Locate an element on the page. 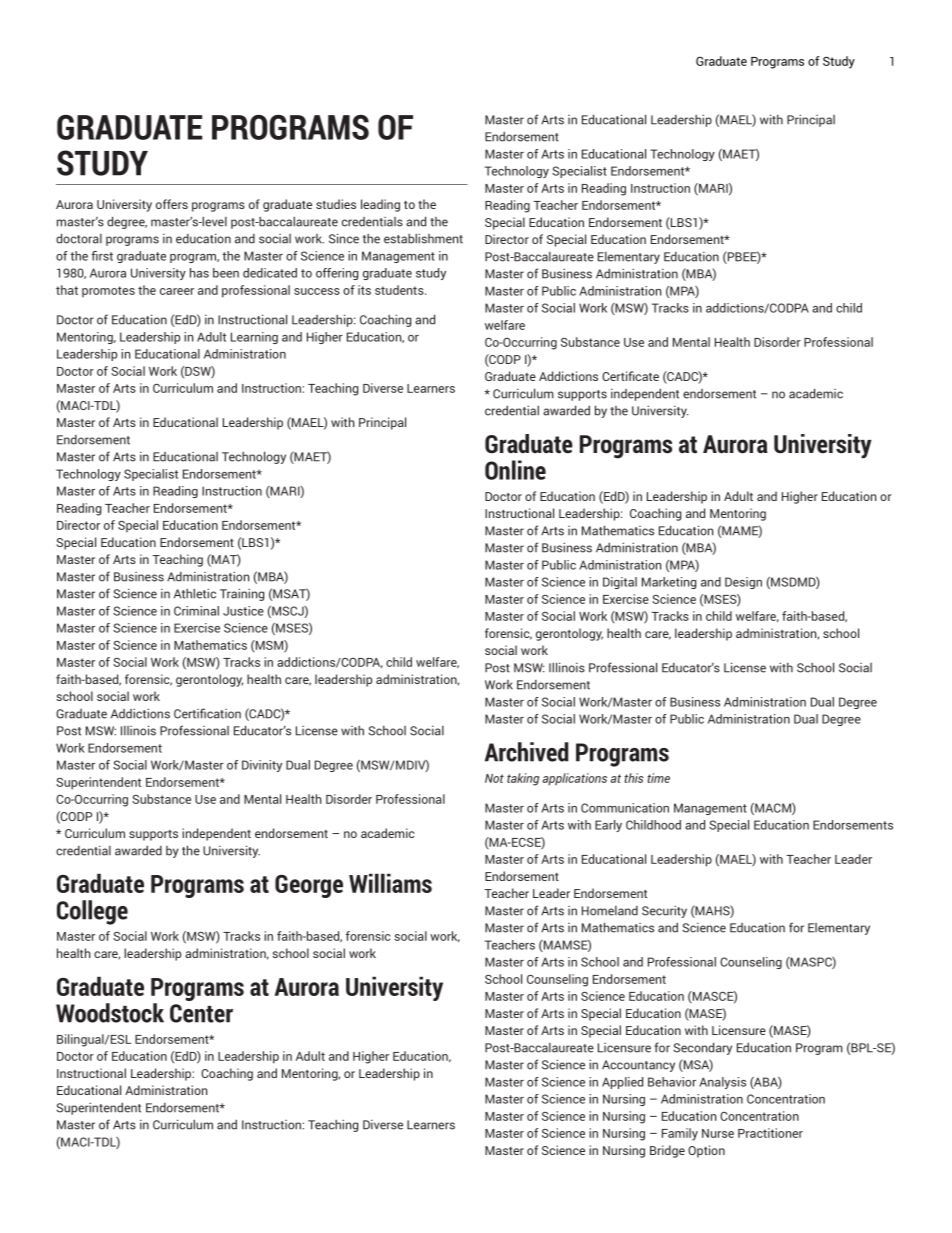 The image size is (952, 1233). offers is located at coordinates (172, 204).
